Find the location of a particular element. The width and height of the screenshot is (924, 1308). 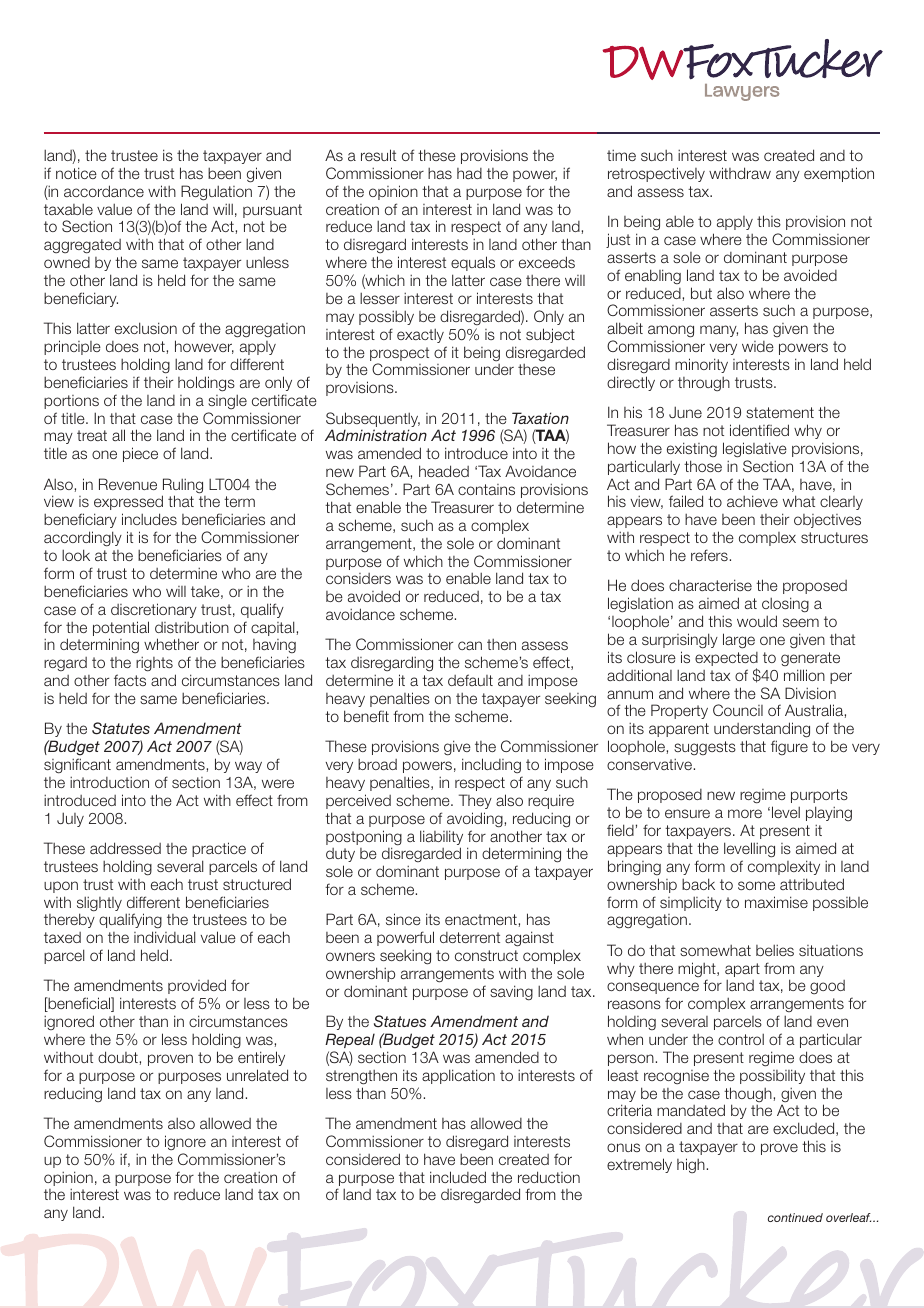

facts is located at coordinates (130, 680).
